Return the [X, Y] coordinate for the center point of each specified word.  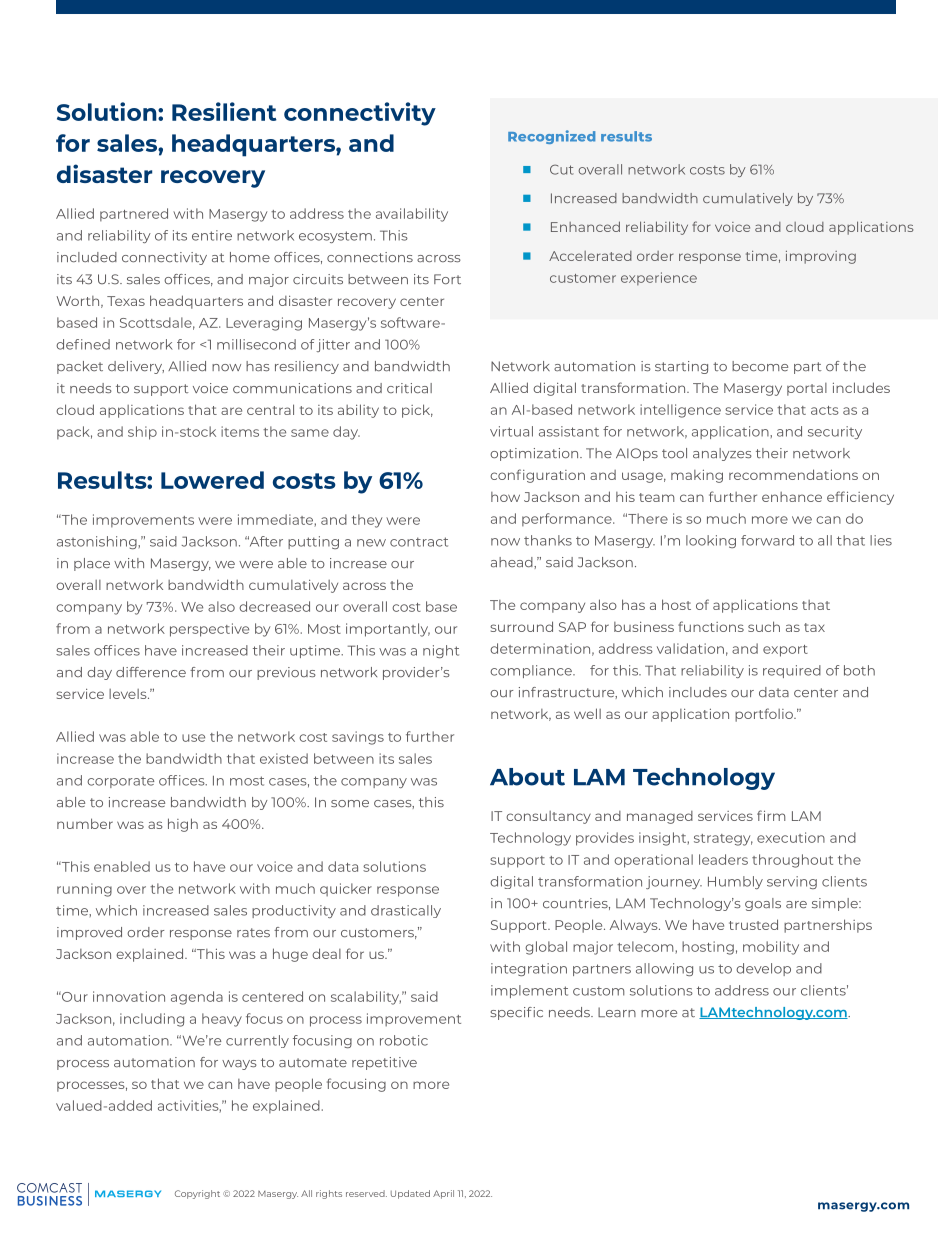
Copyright [197, 1194]
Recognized [551, 137]
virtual [511, 431]
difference [151, 672]
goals [763, 904]
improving [821, 257]
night [441, 651]
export [785, 651]
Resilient [224, 111]
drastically [406, 911]
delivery [136, 367]
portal [807, 389]
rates [253, 932]
